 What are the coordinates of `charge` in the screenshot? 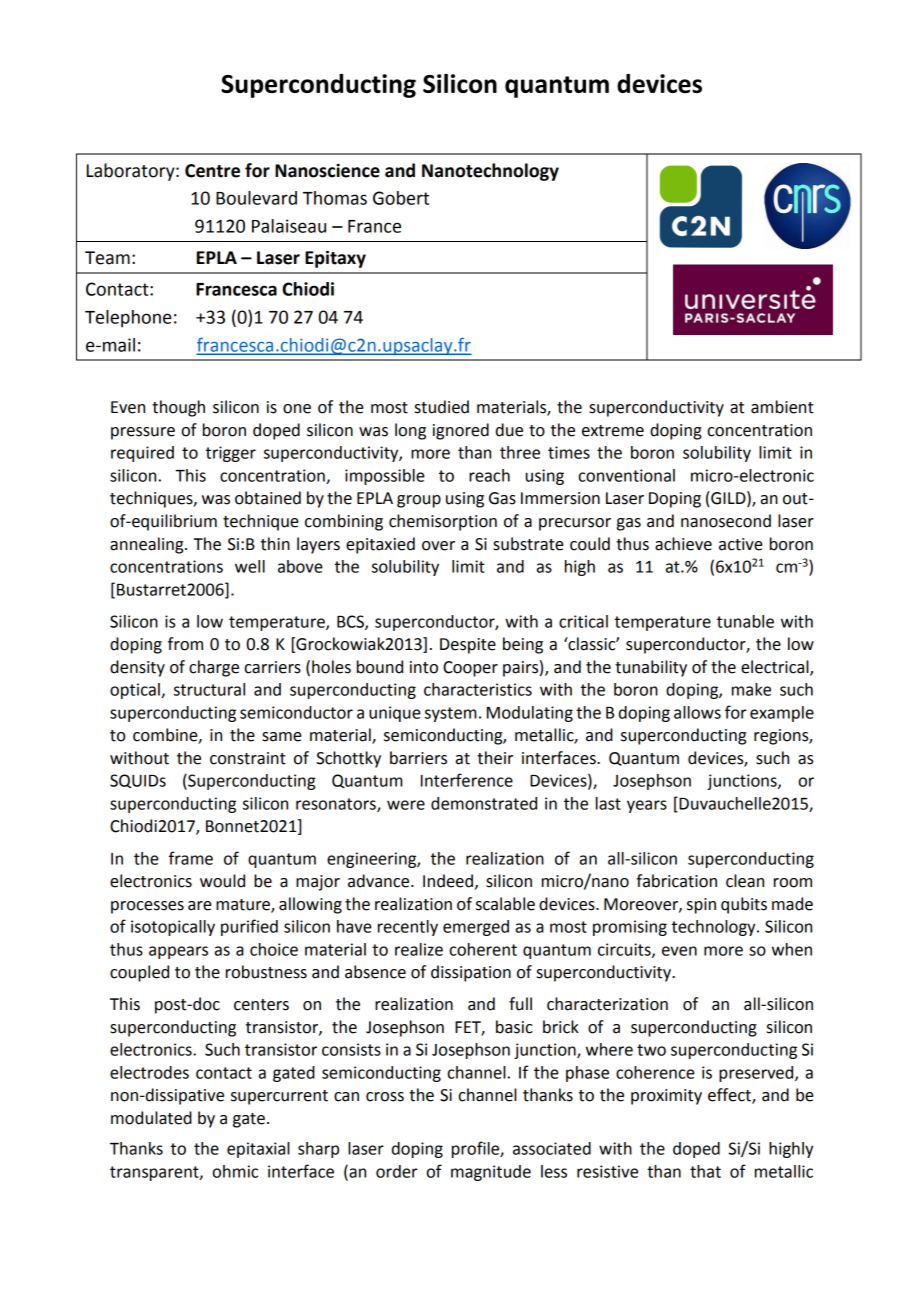 It's located at (214, 668).
